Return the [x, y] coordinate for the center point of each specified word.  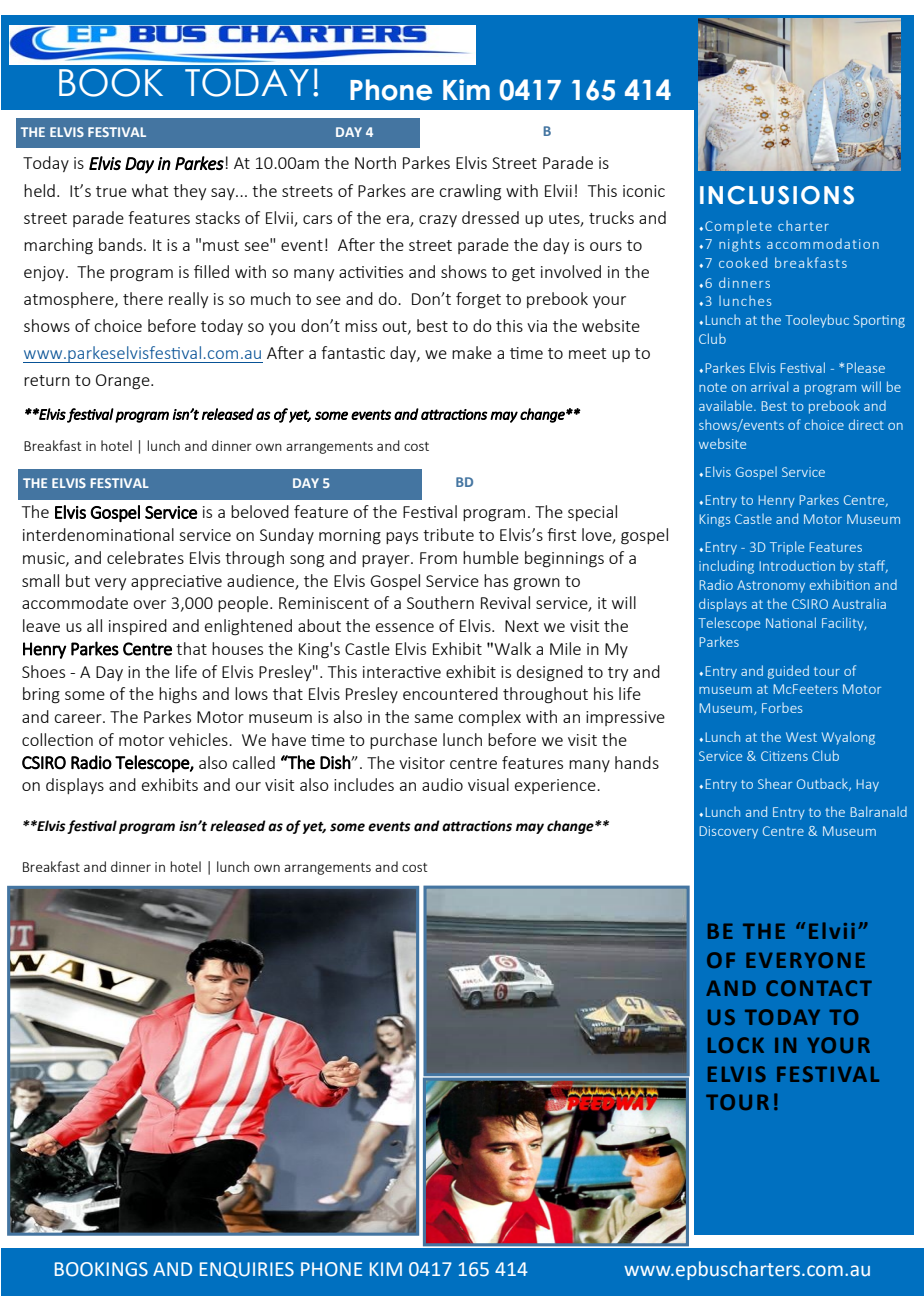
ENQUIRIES [247, 1270]
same [433, 718]
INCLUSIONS [777, 195]
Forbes [782, 707]
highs [178, 695]
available [727, 405]
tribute [448, 534]
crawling [470, 192]
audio [442, 784]
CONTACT [819, 988]
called [253, 762]
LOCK [736, 1045]
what [150, 190]
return [47, 380]
